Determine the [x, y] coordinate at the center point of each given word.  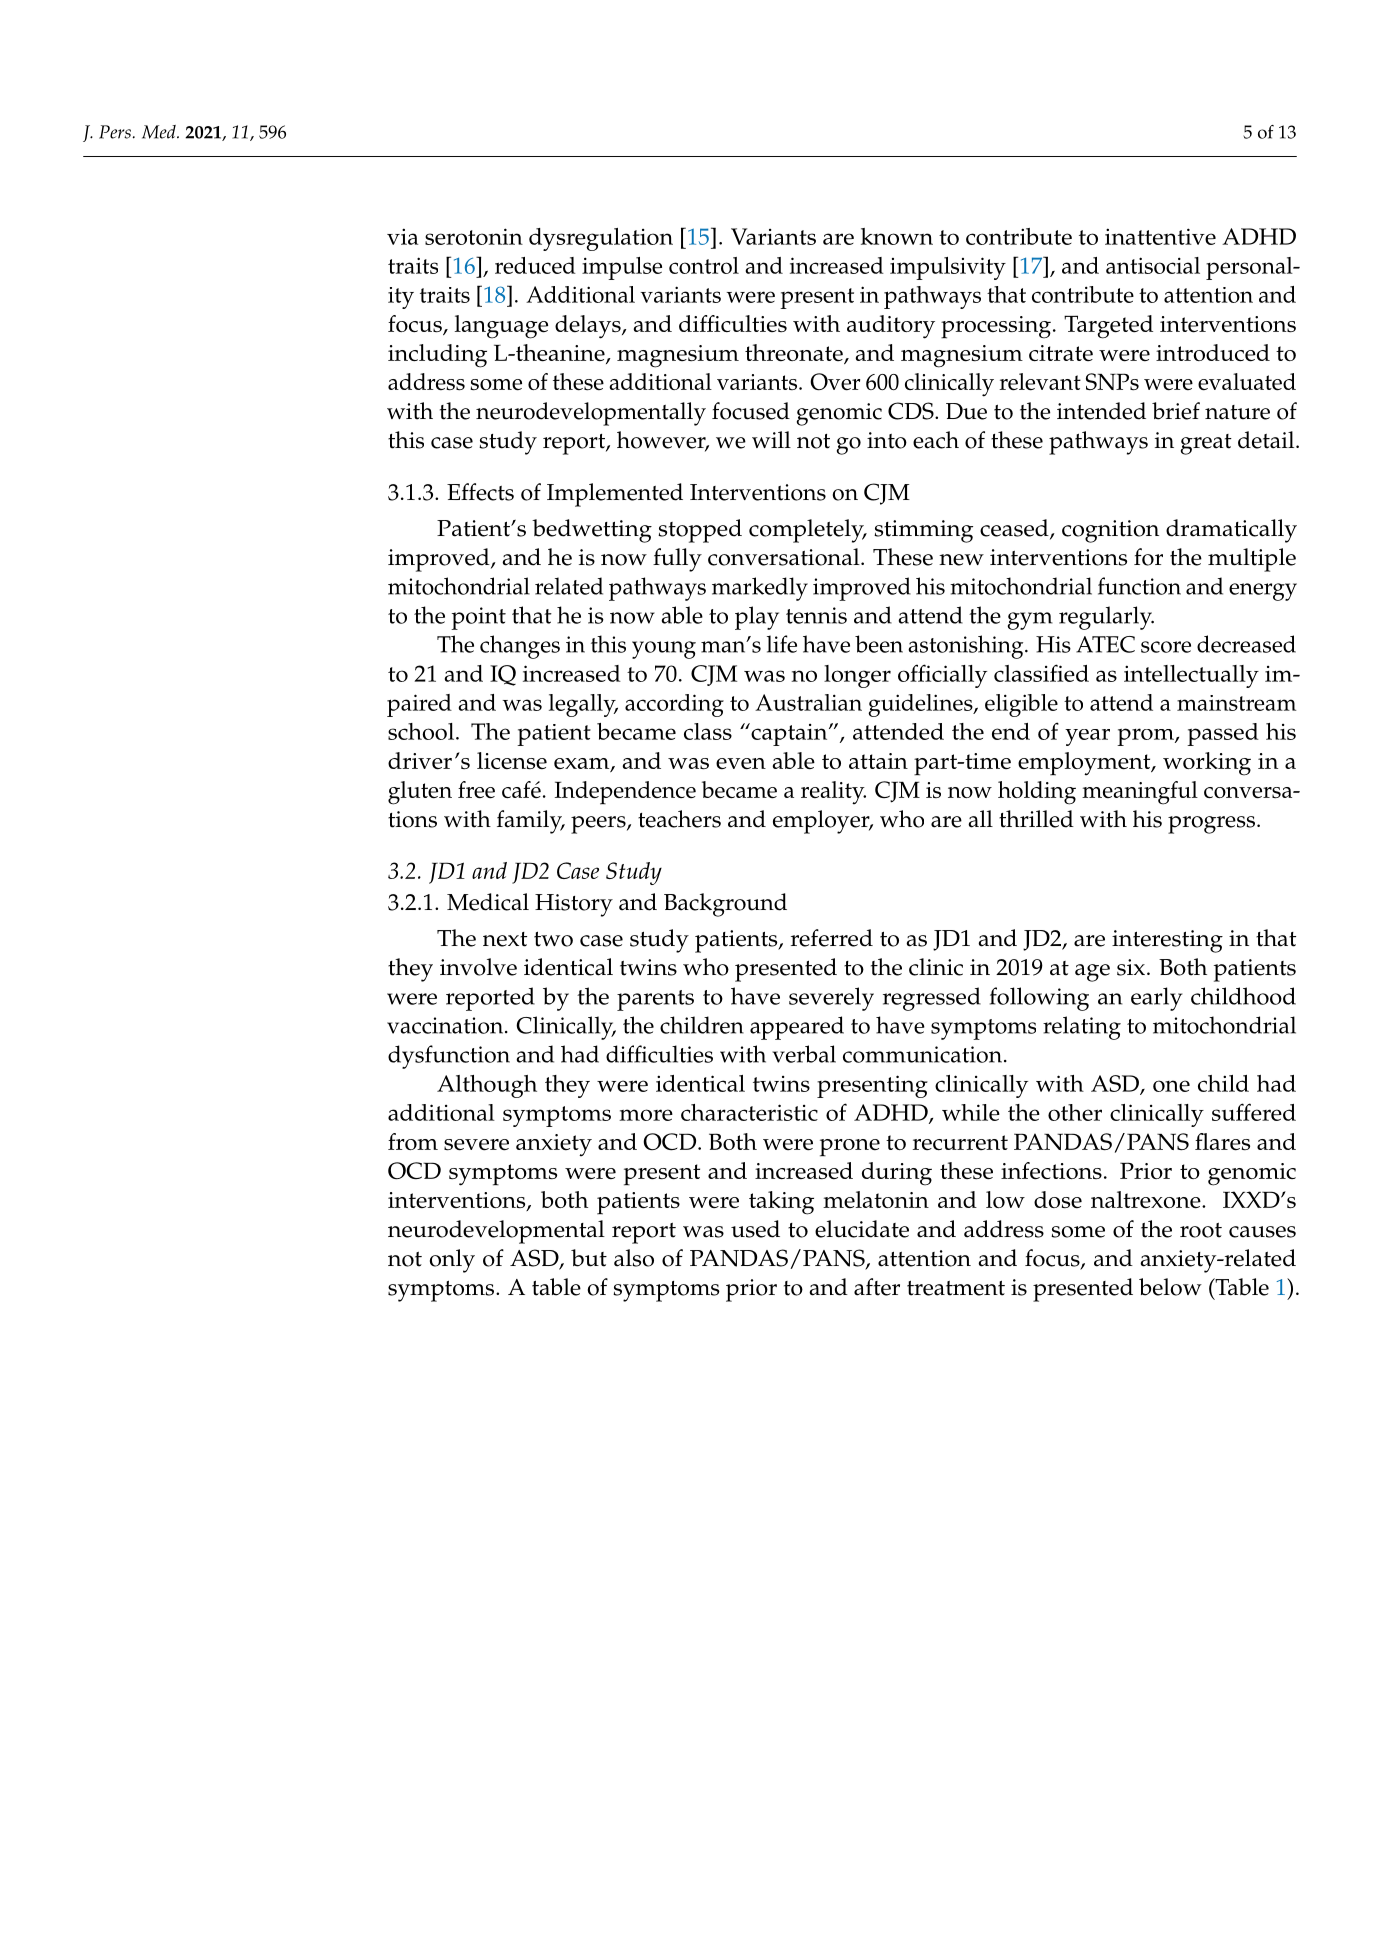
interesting [1167, 941]
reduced [535, 265]
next [505, 939]
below [1170, 1287]
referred [832, 938]
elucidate [862, 1229]
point [478, 618]
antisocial [1153, 265]
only [452, 1261]
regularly [1106, 618]
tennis [816, 615]
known [897, 236]
